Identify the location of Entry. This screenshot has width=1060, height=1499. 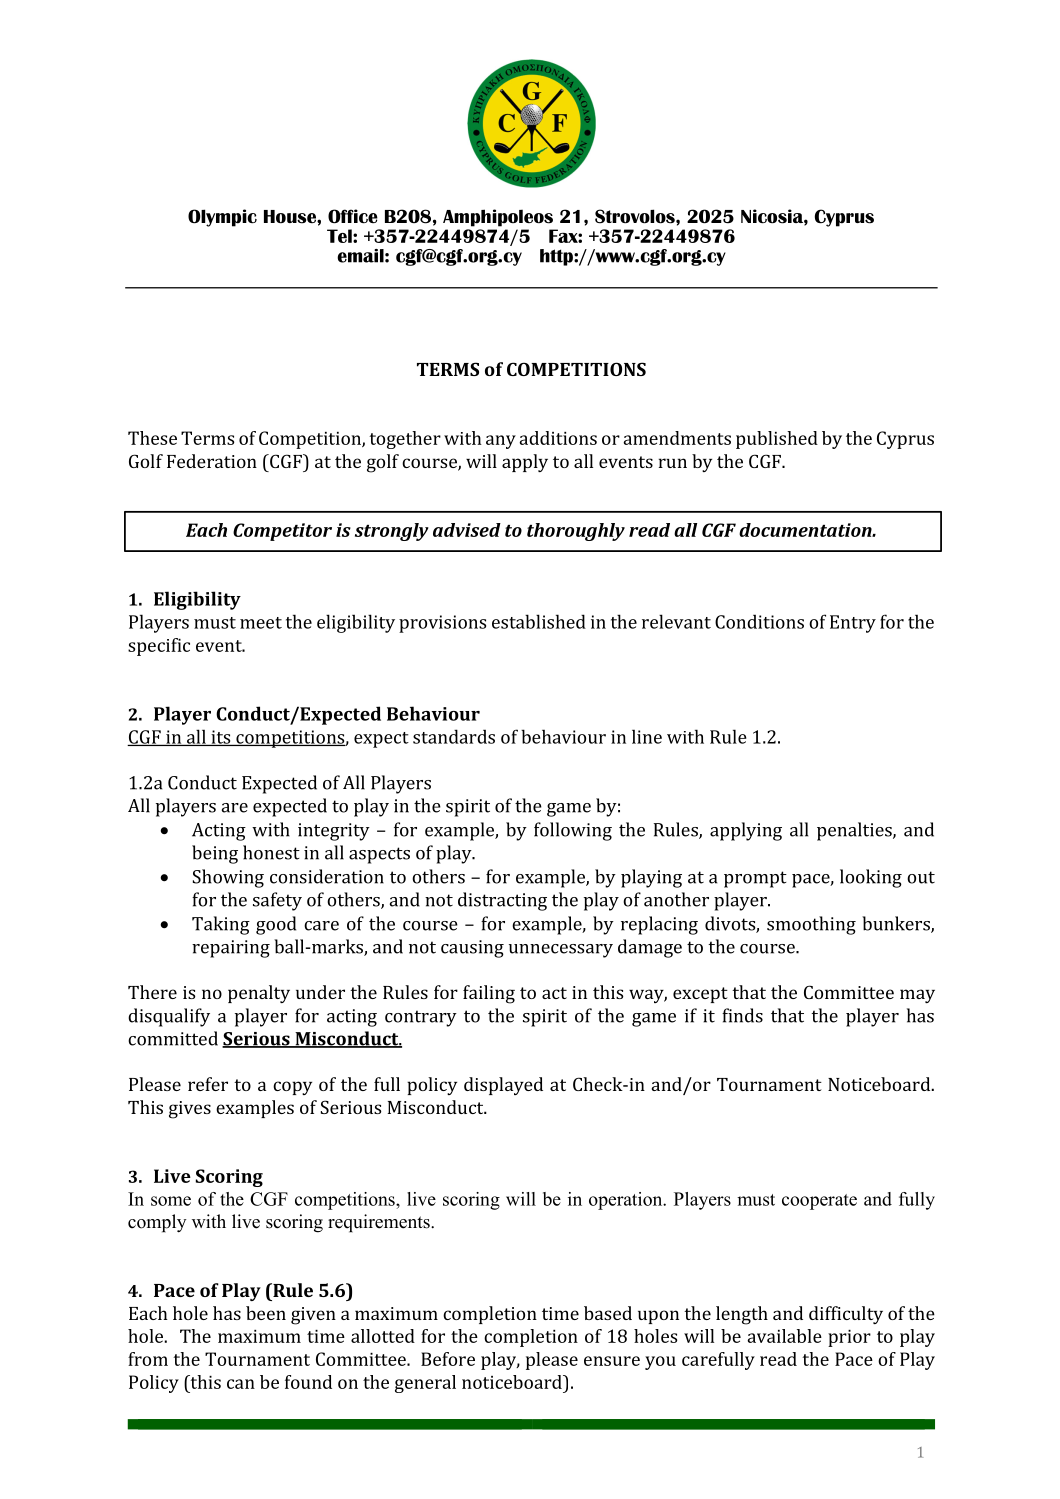
(853, 624).
